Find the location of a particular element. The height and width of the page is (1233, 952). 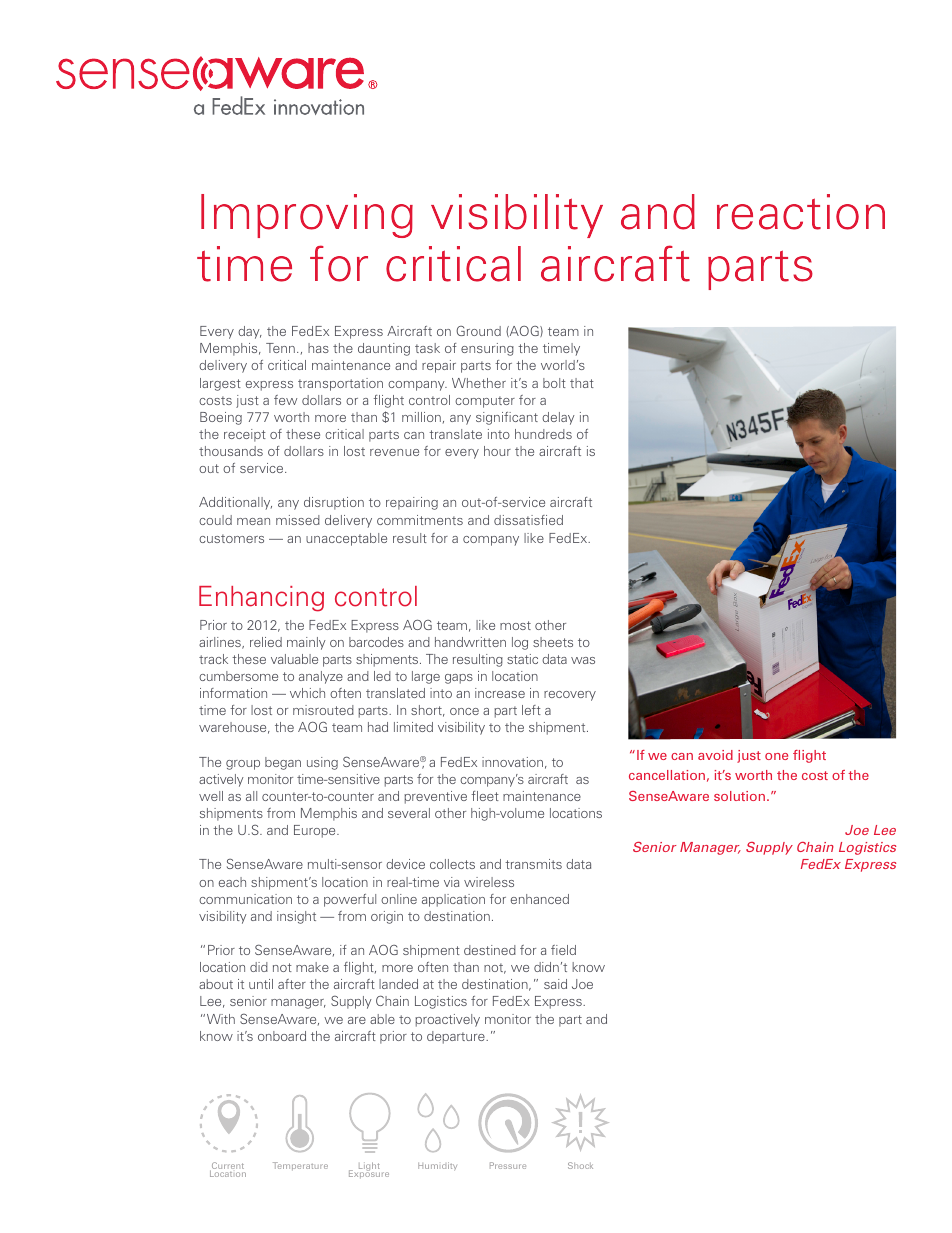

Temperature is located at coordinates (300, 1166).
